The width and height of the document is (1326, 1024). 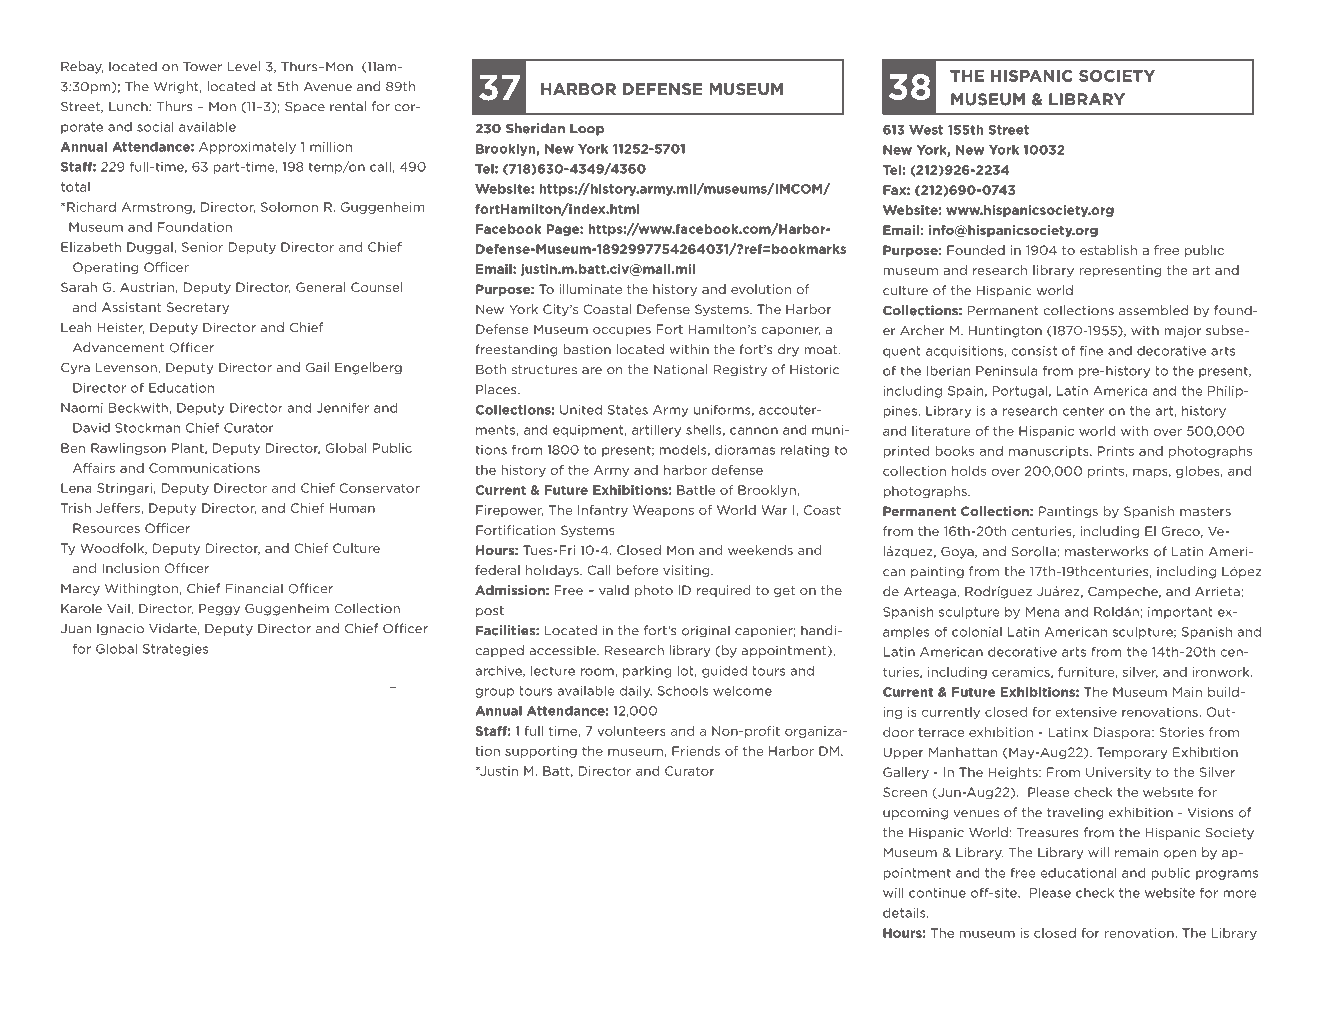 What do you see at coordinates (905, 912) in the document?
I see `details` at bounding box center [905, 912].
